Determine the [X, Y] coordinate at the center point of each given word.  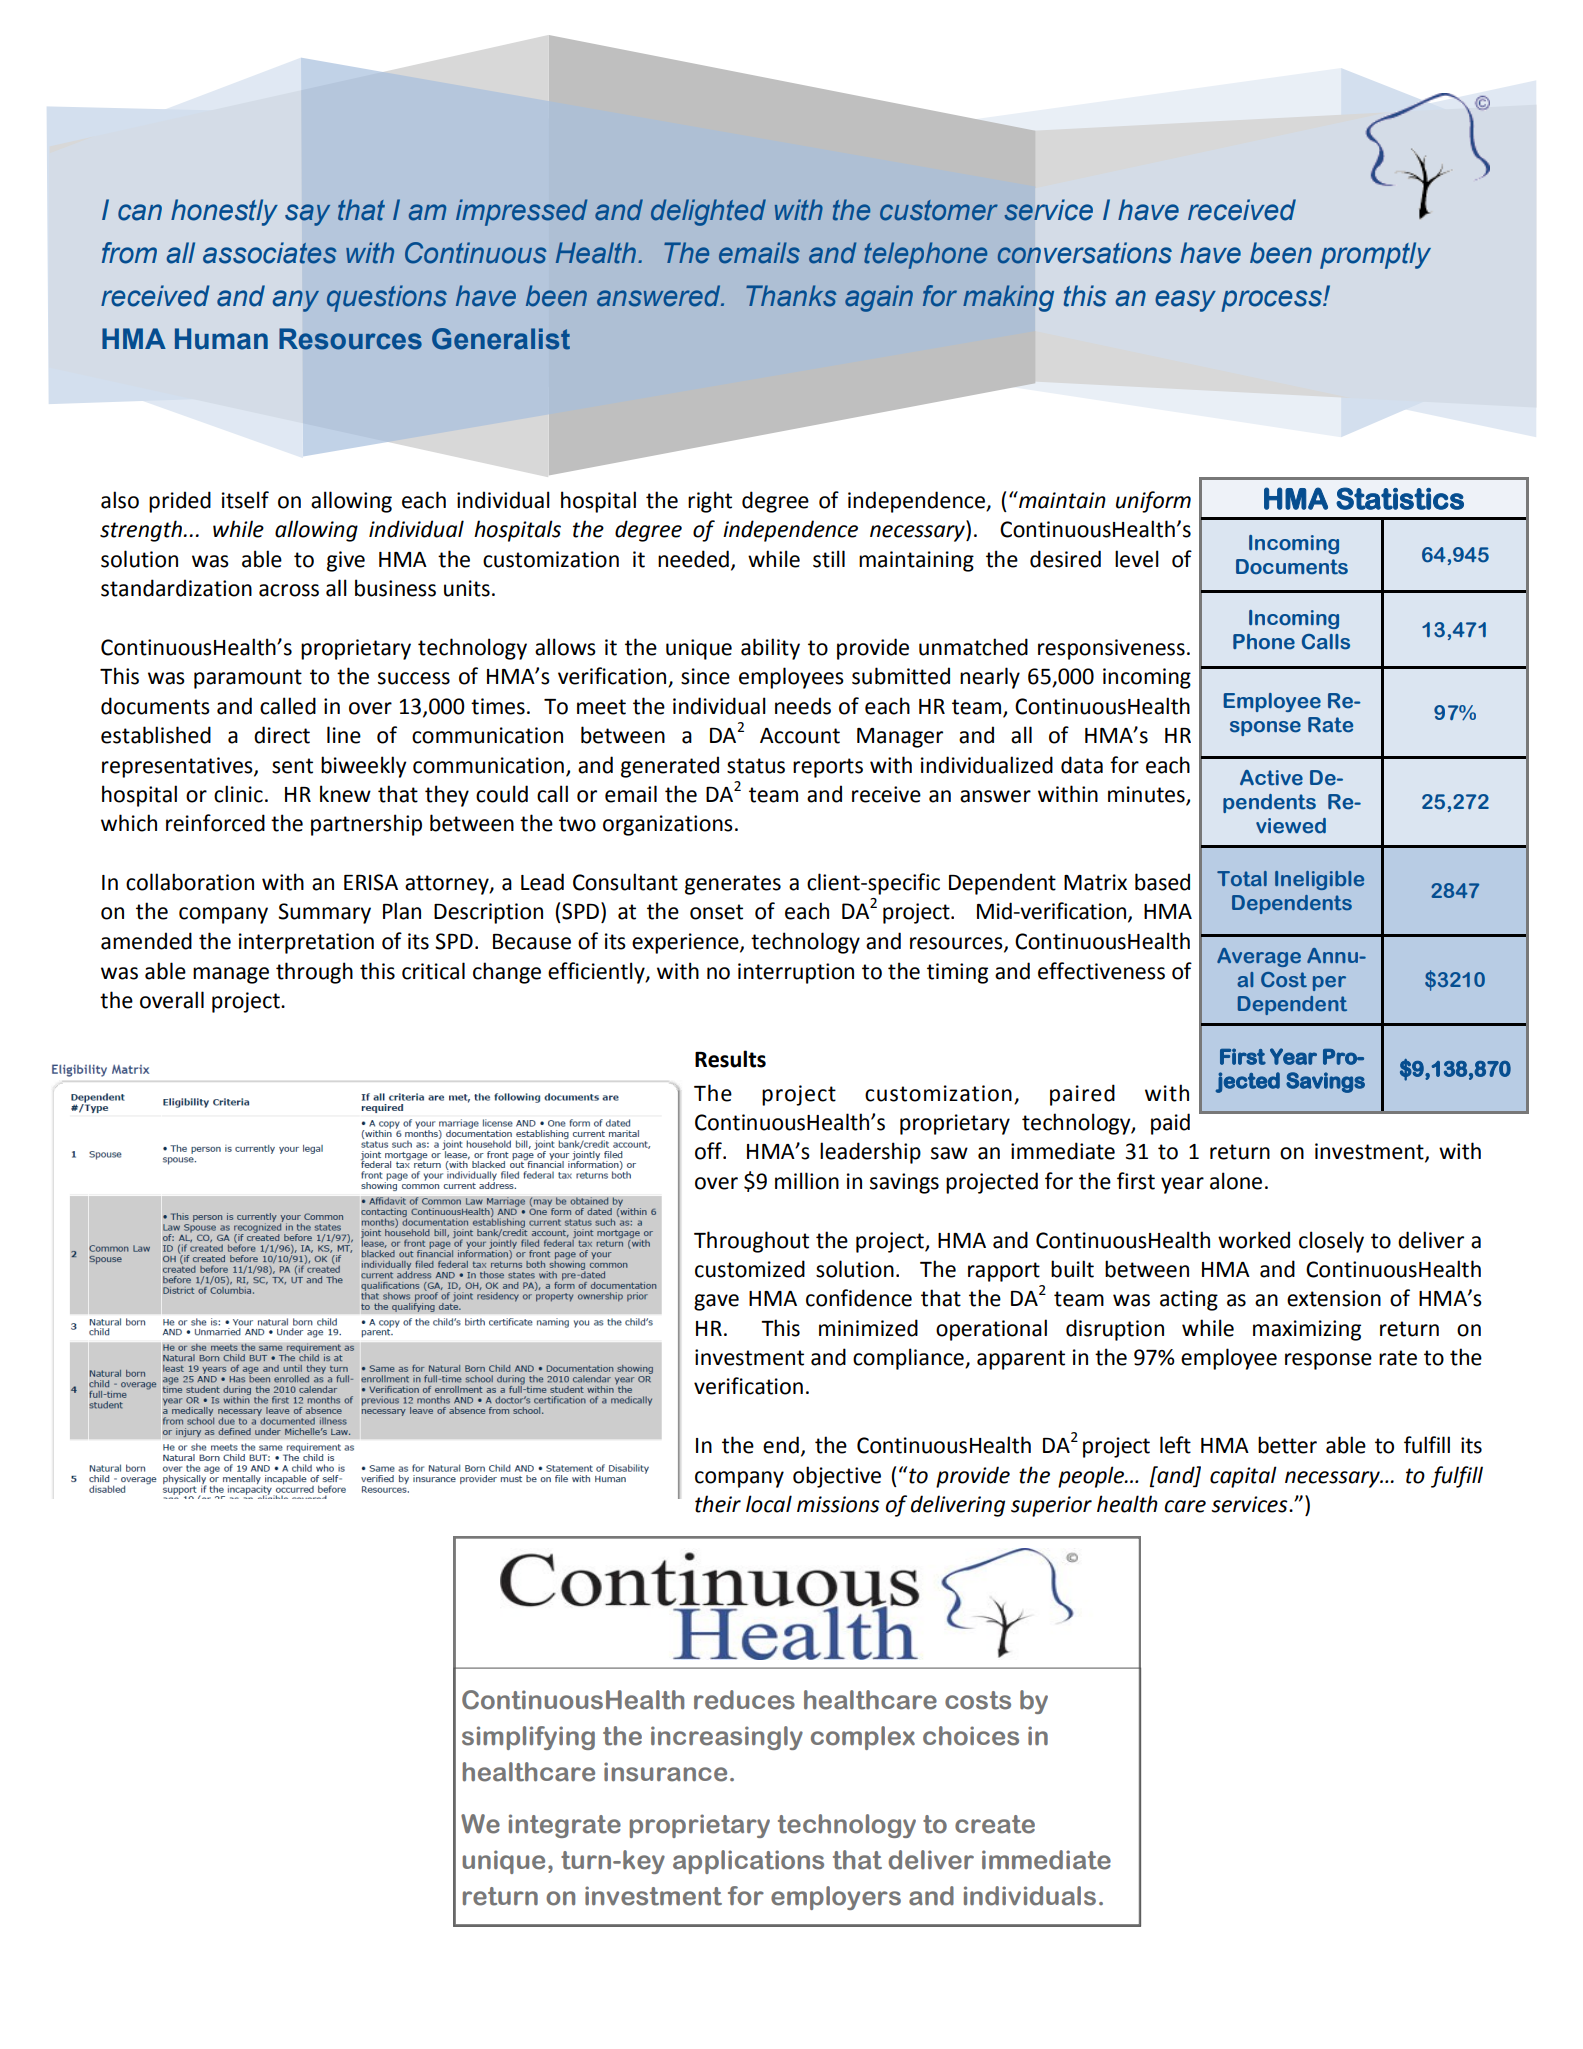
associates [270, 253]
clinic [238, 794]
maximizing [1307, 1330]
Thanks [791, 296]
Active [1271, 778]
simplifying [528, 1738]
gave [716, 1302]
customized [750, 1269]
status [756, 766]
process [1272, 301]
